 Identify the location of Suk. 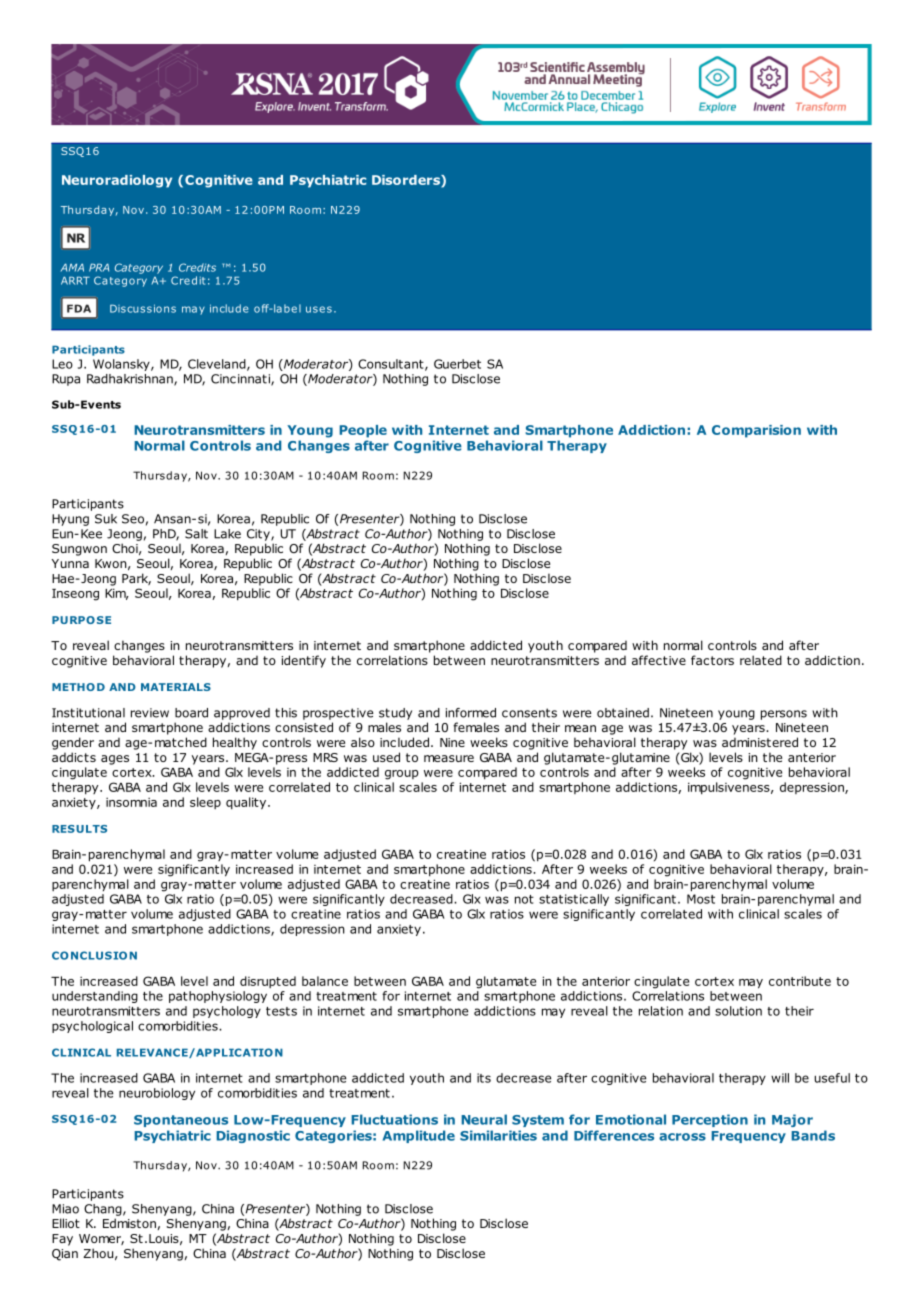
(106, 519).
